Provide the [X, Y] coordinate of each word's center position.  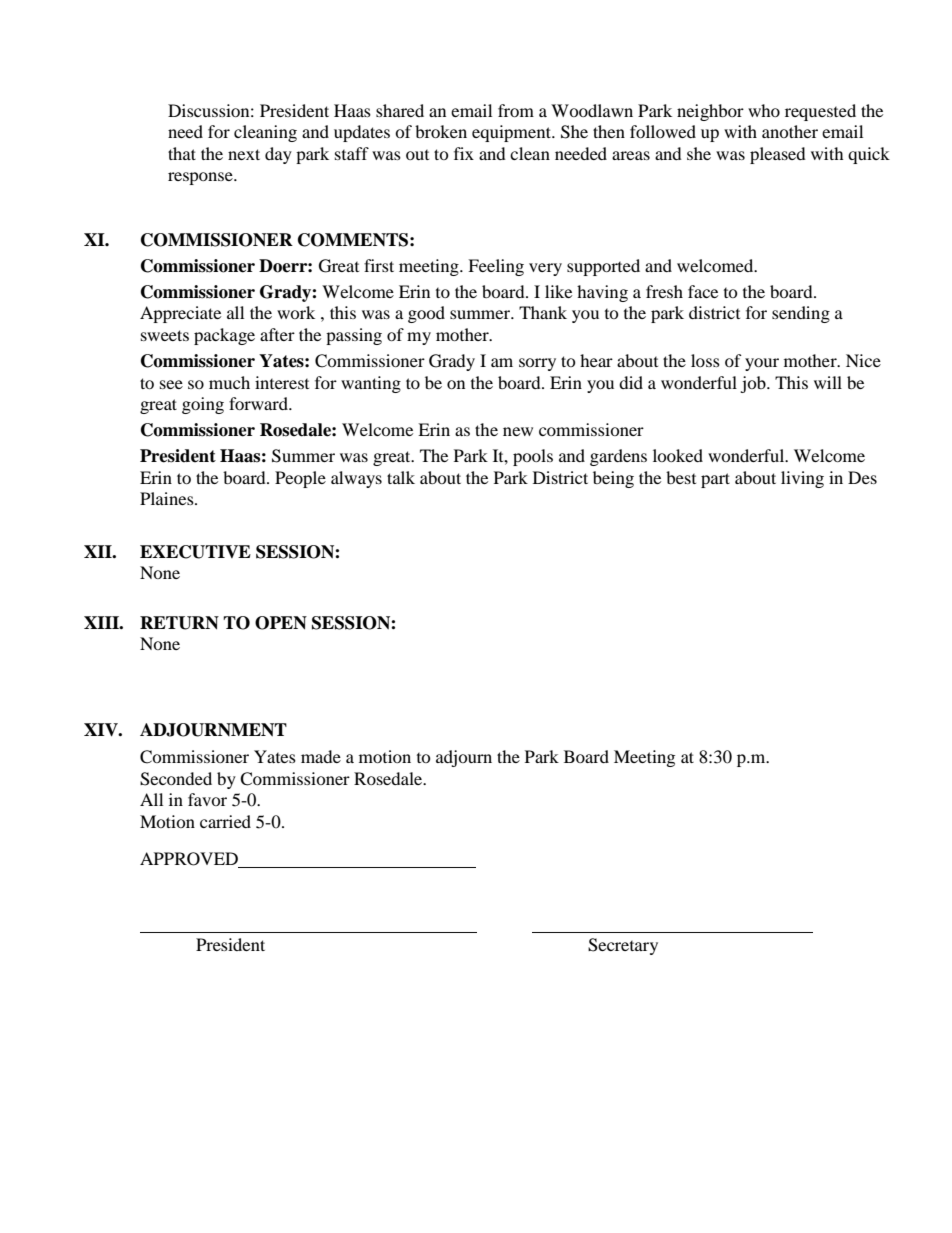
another [790, 131]
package [224, 336]
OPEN [281, 623]
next [244, 154]
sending [801, 314]
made [321, 756]
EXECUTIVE [195, 552]
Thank [543, 312]
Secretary [623, 946]
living [802, 479]
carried [225, 821]
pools [533, 457]
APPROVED [190, 860]
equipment [513, 133]
